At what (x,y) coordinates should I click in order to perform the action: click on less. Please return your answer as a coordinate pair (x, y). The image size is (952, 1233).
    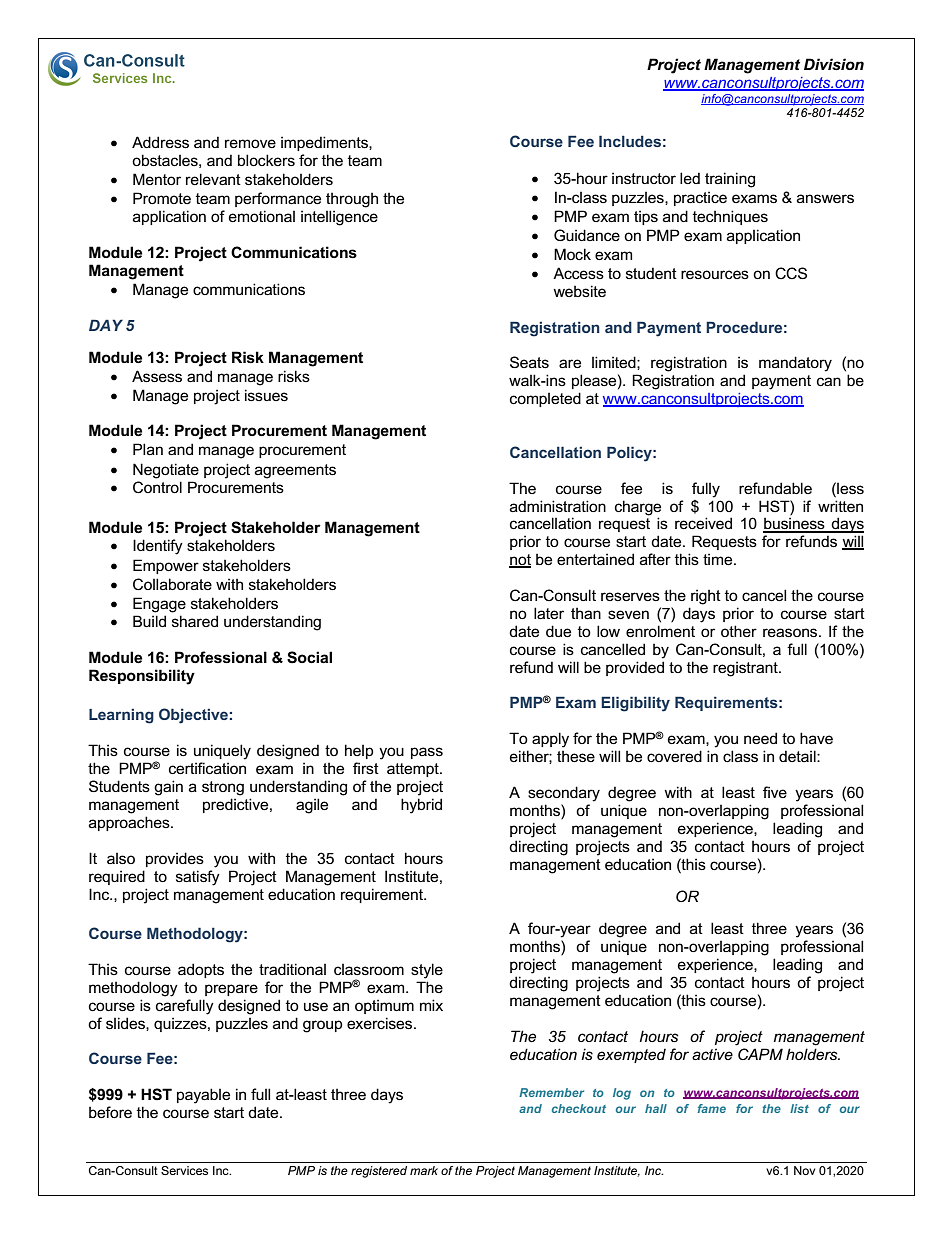
    Looking at the image, I should click on (849, 488).
